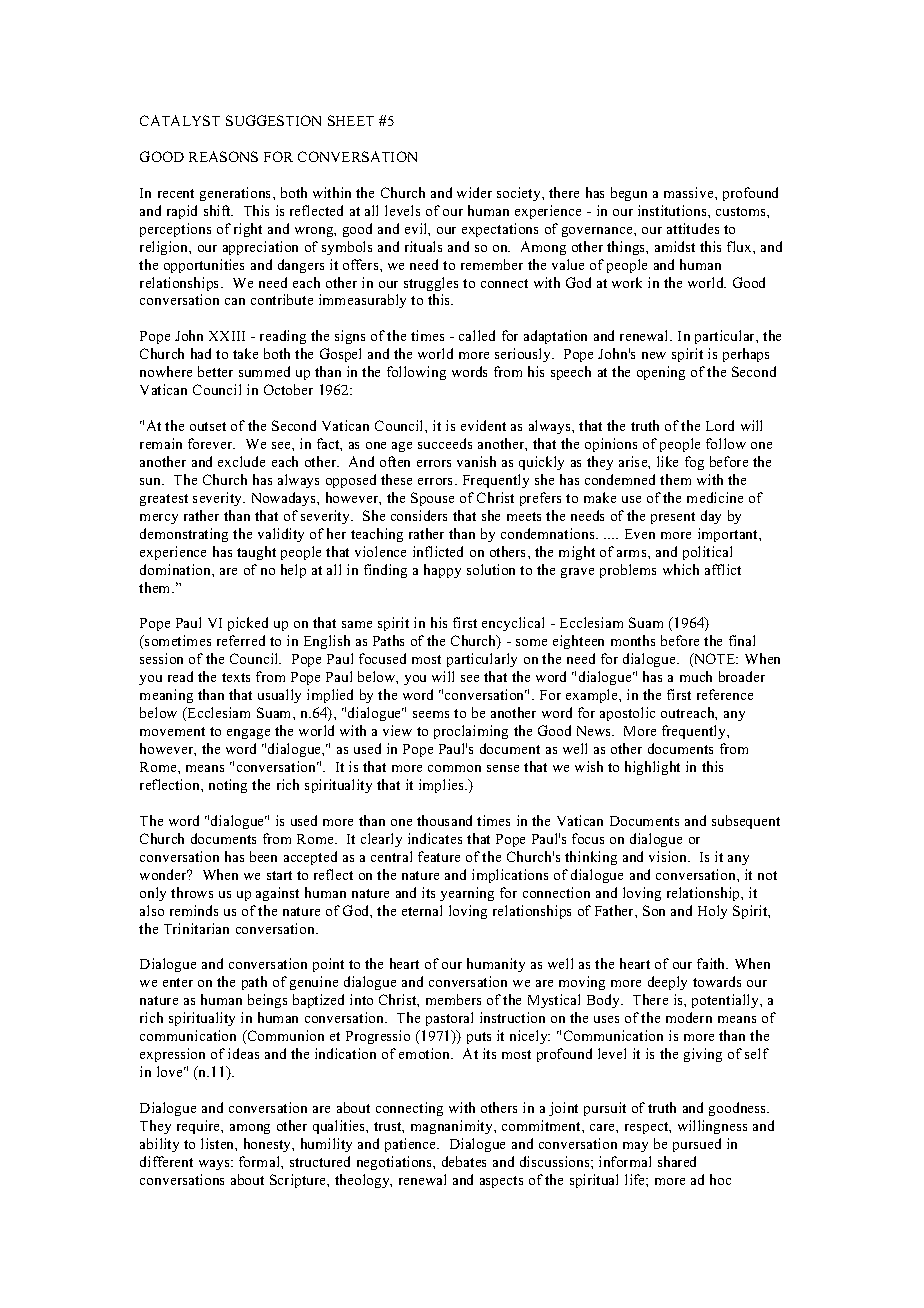  I want to click on much, so click(696, 676).
